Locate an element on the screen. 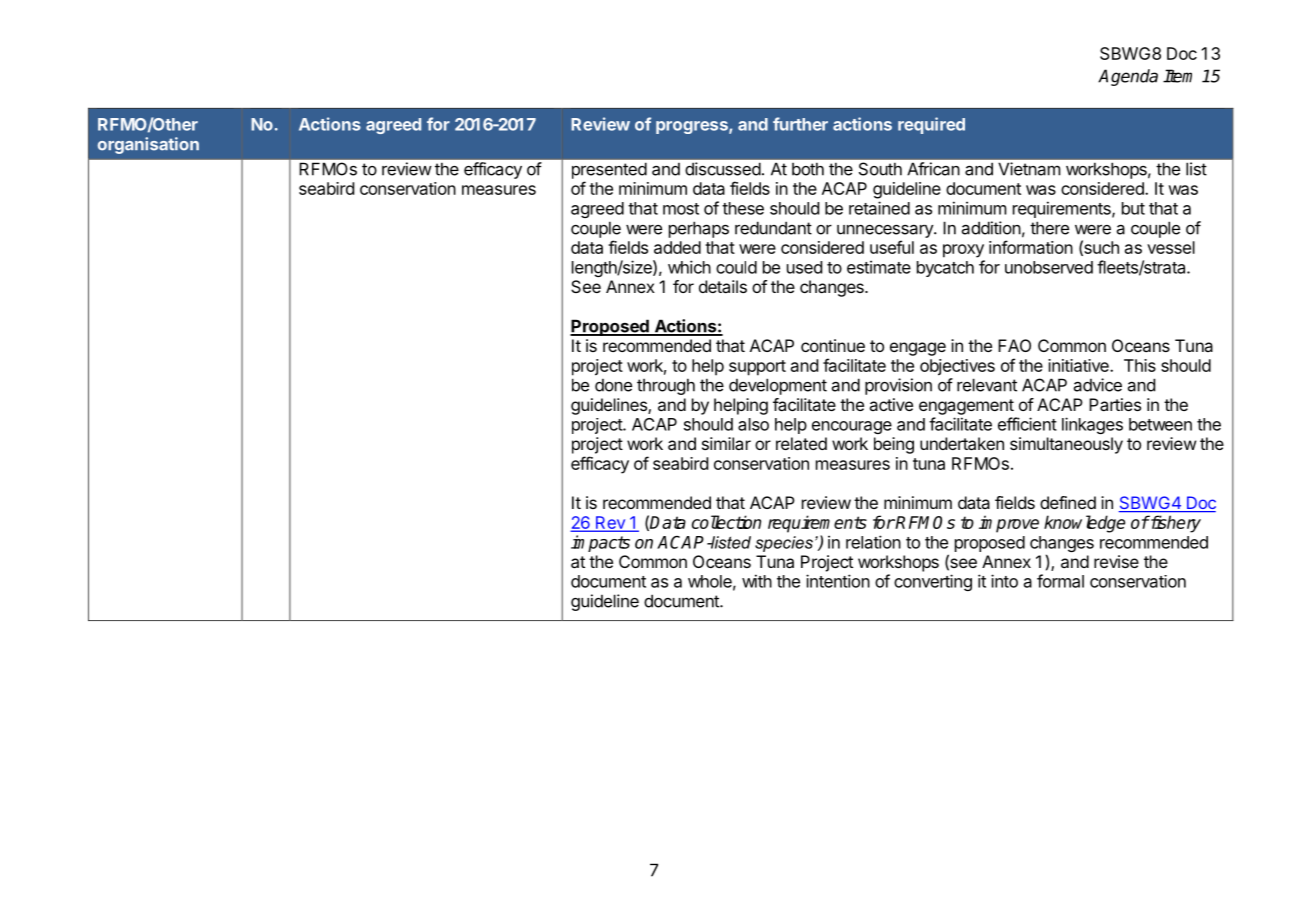 The height and width of the screenshot is (924, 1308). with is located at coordinates (757, 581).
